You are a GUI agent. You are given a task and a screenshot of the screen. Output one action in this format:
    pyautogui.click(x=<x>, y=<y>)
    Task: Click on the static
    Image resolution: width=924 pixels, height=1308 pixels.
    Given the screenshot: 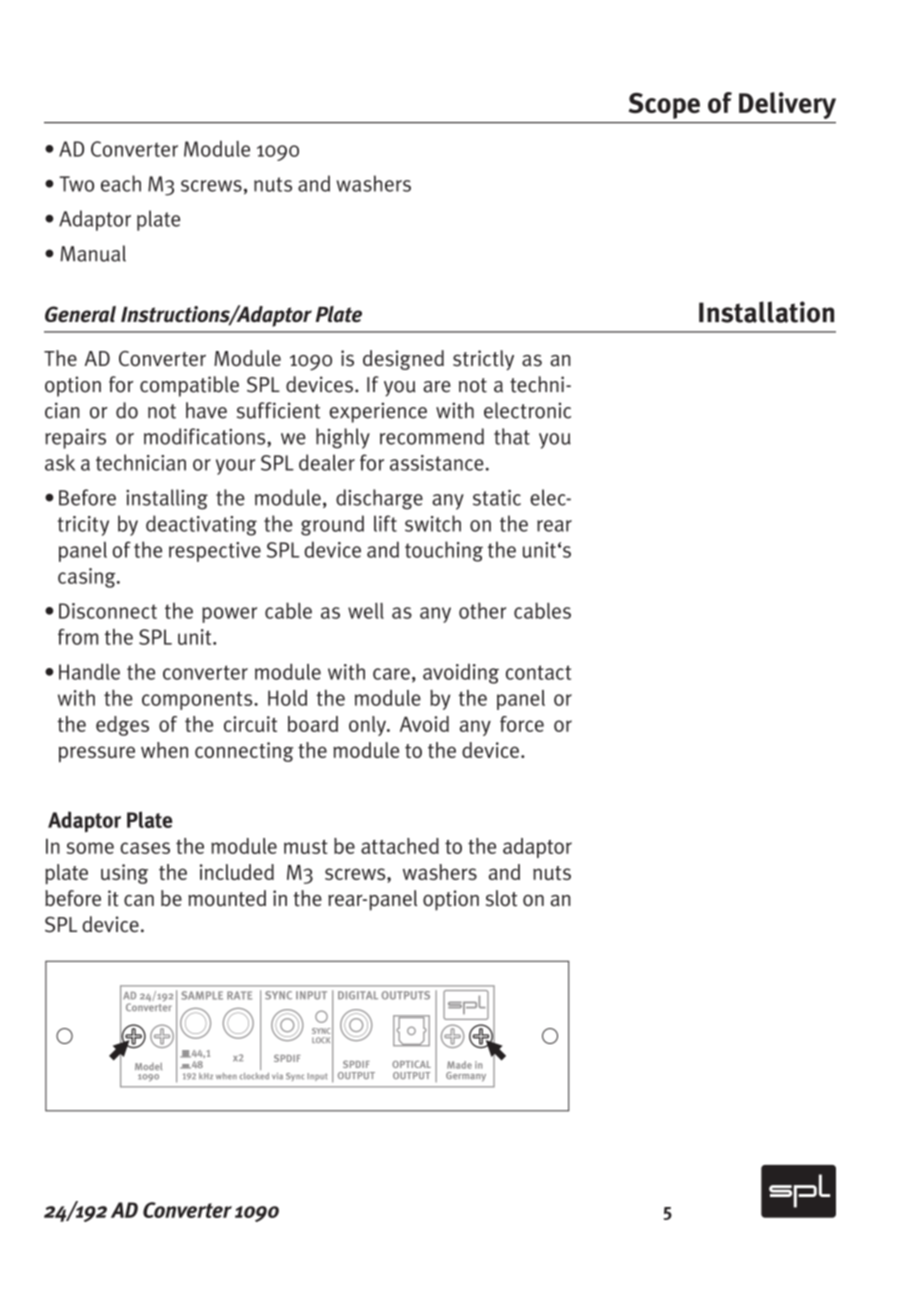 What is the action you would take?
    pyautogui.click(x=497, y=498)
